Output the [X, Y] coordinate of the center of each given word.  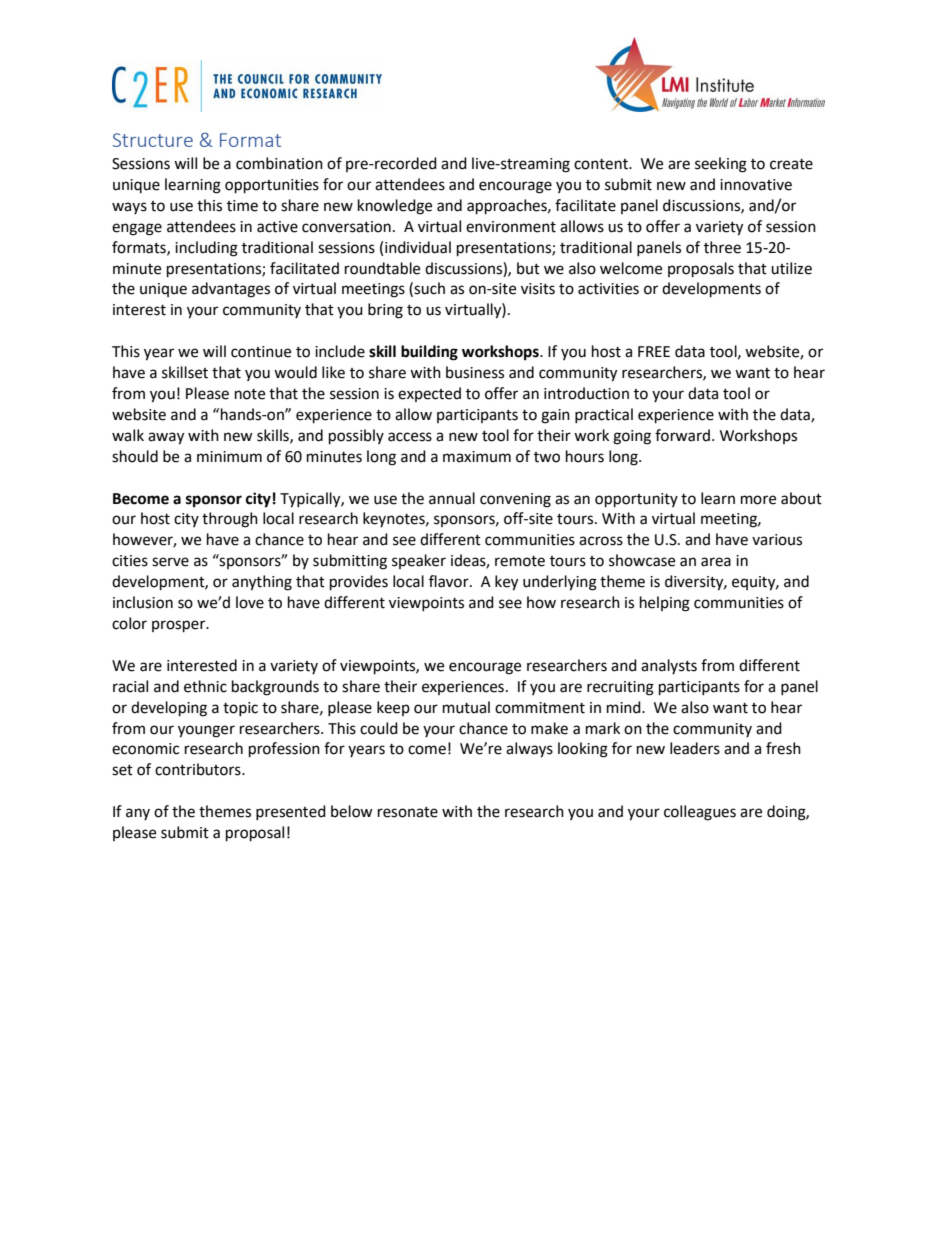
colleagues [700, 813]
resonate [408, 812]
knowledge [395, 207]
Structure [153, 140]
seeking [721, 165]
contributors [199, 769]
